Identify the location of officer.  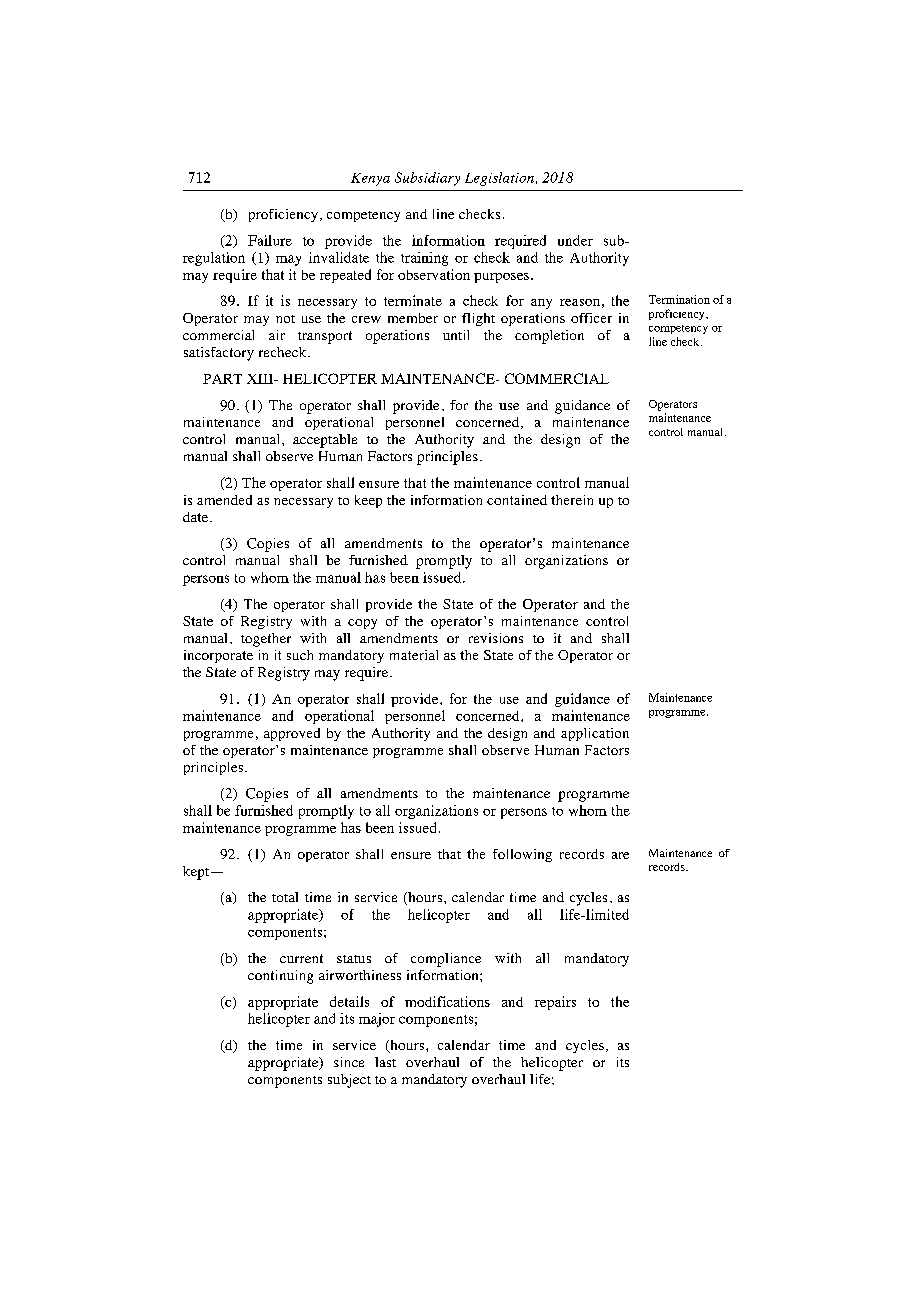
(591, 318).
